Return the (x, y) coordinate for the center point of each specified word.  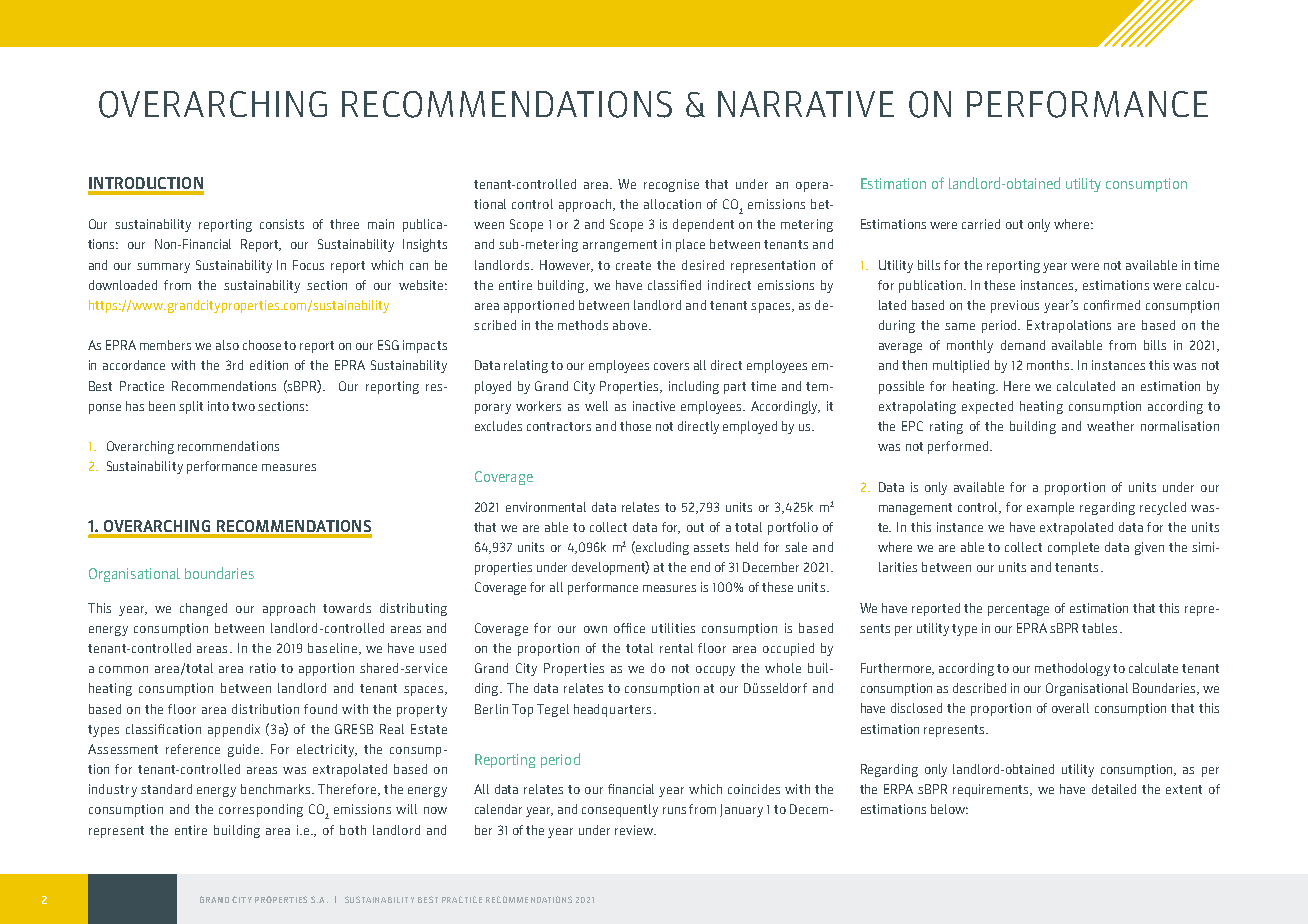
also (227, 345)
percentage (1018, 610)
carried (981, 224)
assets (711, 547)
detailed (1114, 789)
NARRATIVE (806, 104)
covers (671, 366)
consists (282, 224)
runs (674, 810)
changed (203, 609)
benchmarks (277, 789)
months (1049, 365)
